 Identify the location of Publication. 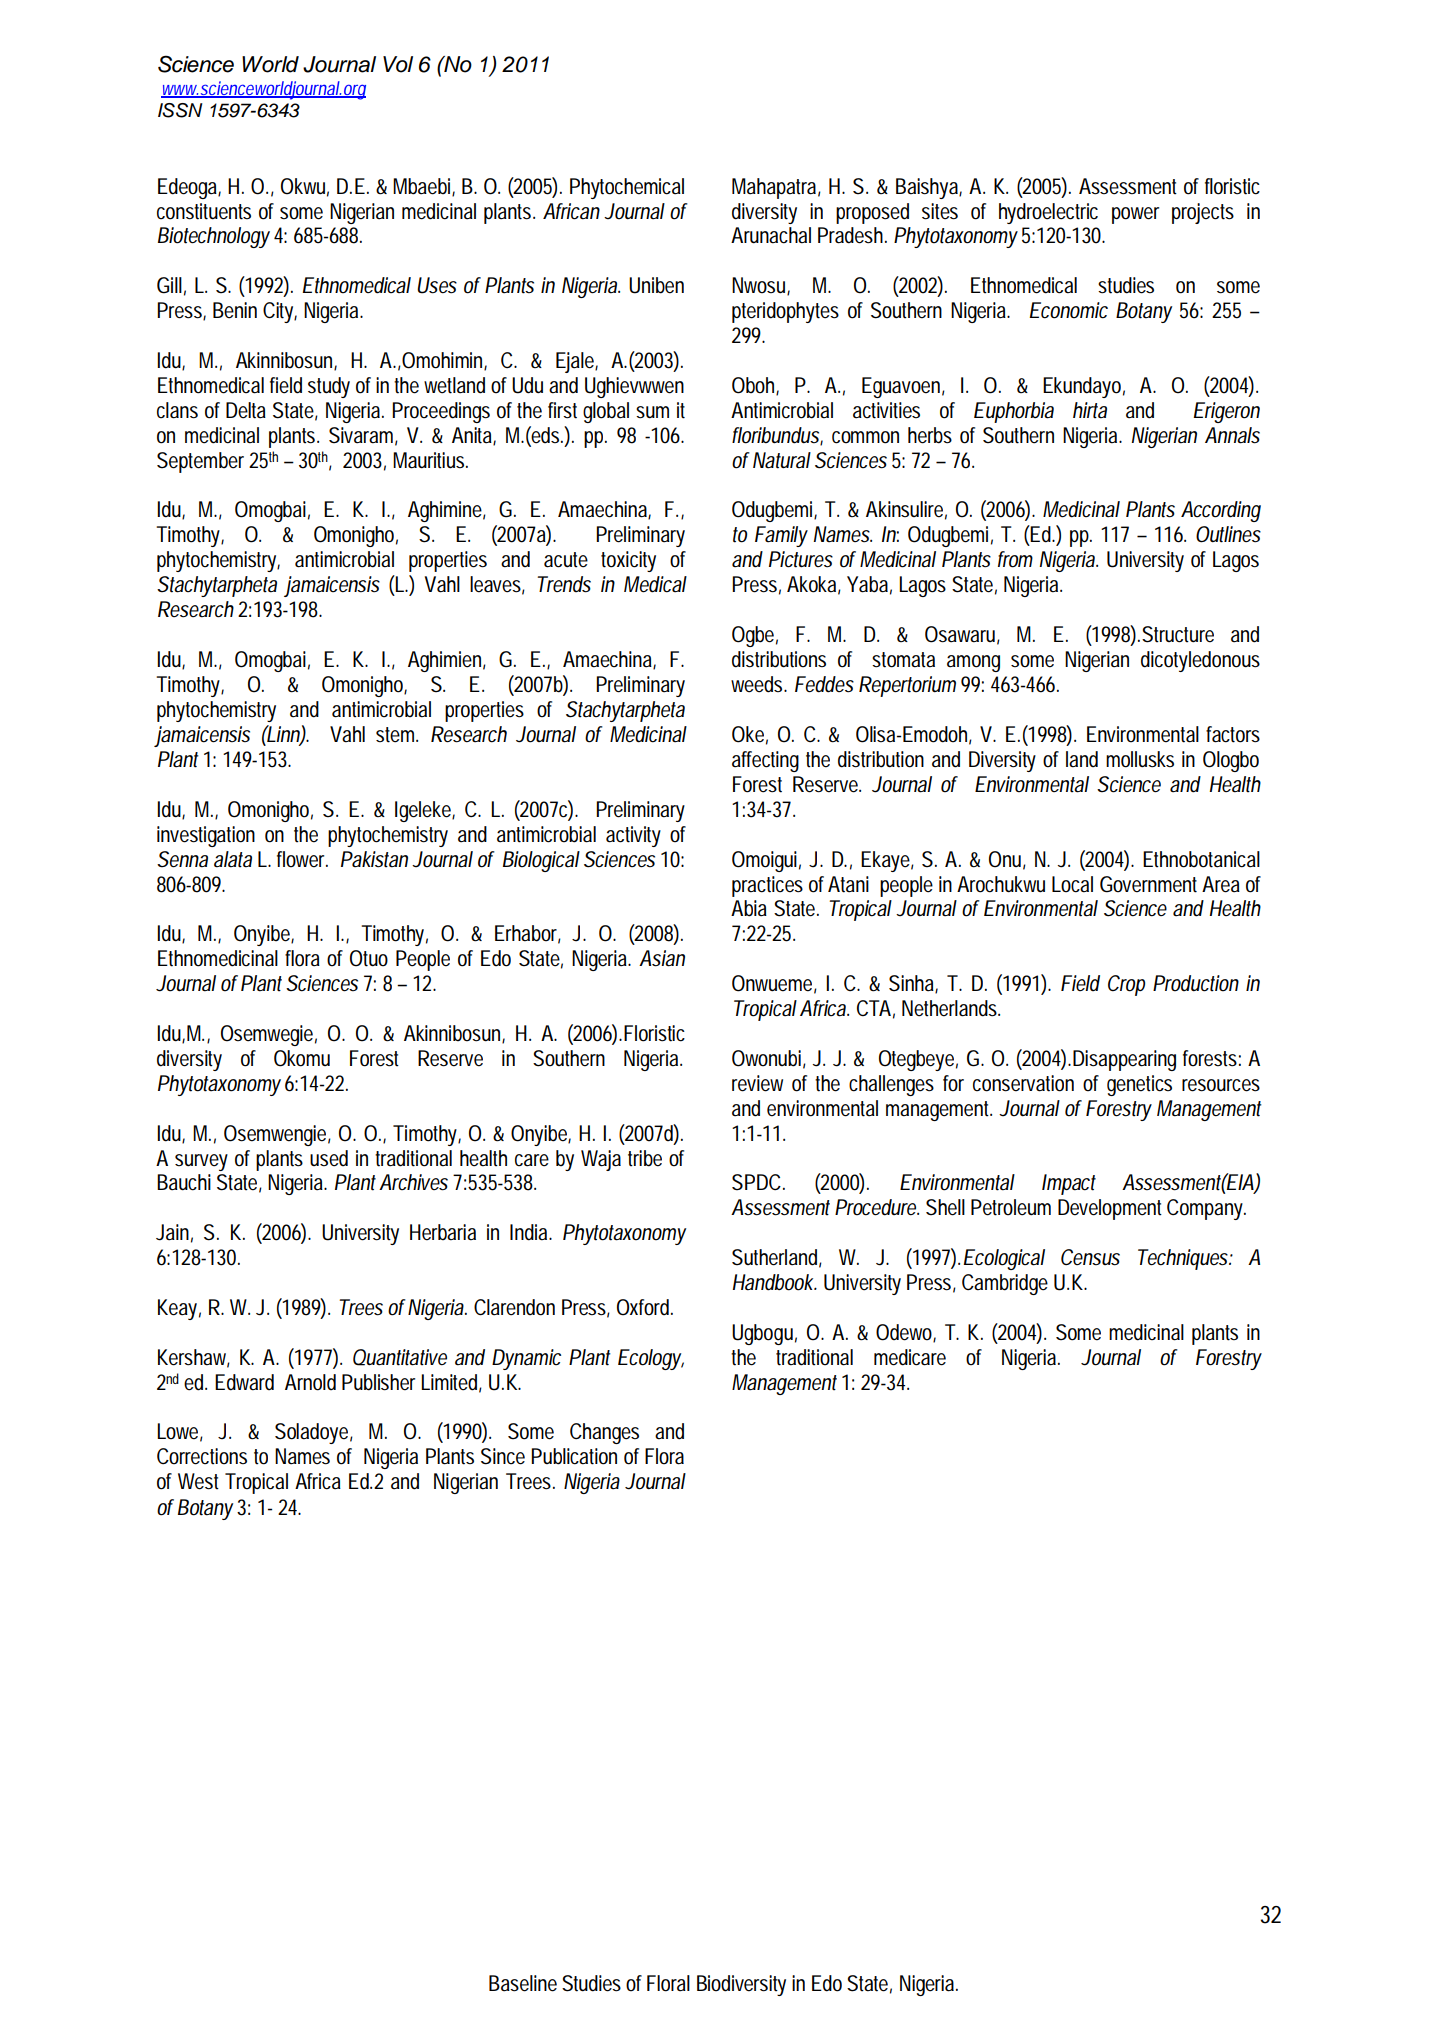
(574, 1456).
